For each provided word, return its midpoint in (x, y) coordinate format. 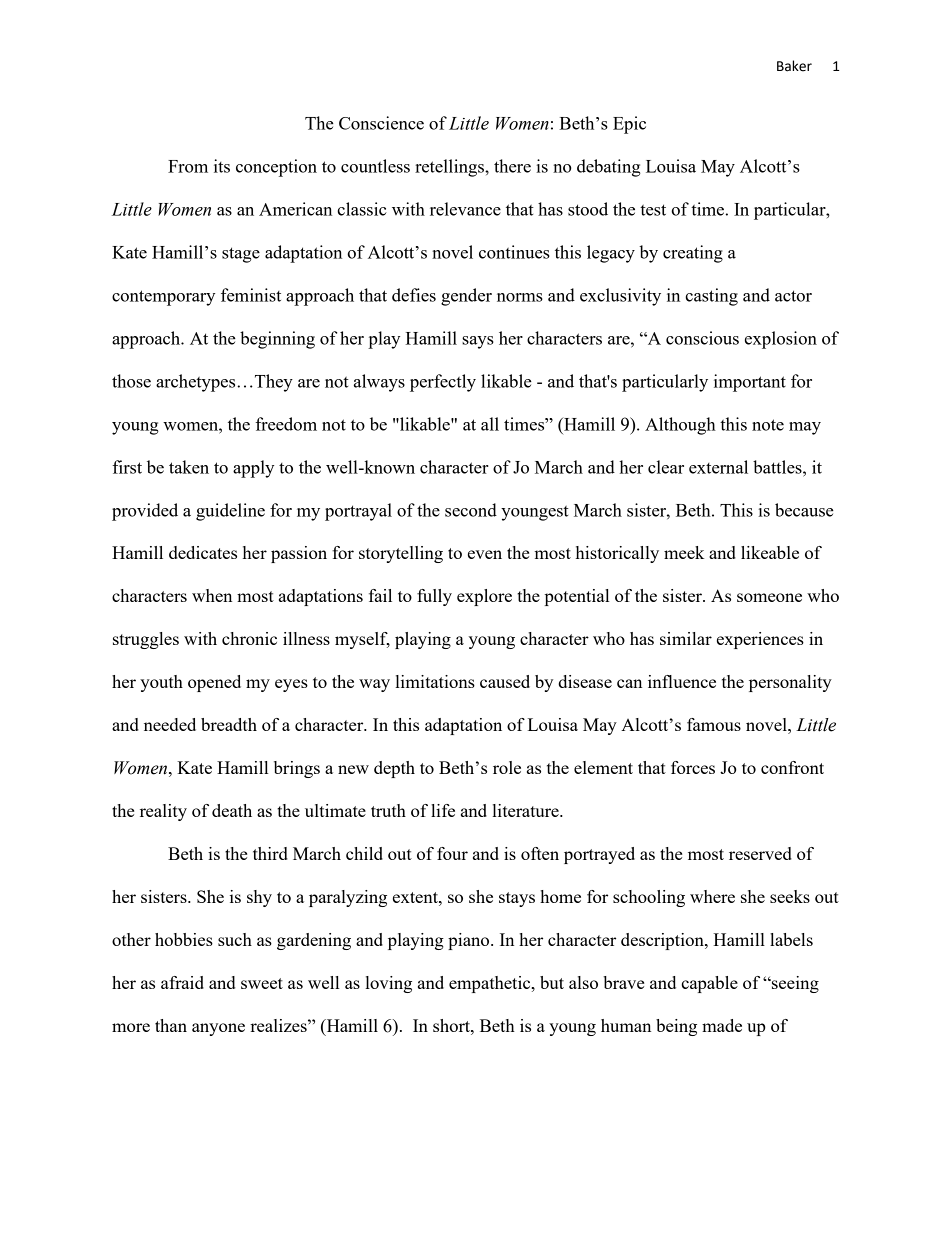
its (222, 166)
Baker (794, 66)
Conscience (381, 123)
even (485, 554)
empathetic (491, 984)
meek (684, 552)
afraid (182, 982)
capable (709, 984)
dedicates (203, 552)
